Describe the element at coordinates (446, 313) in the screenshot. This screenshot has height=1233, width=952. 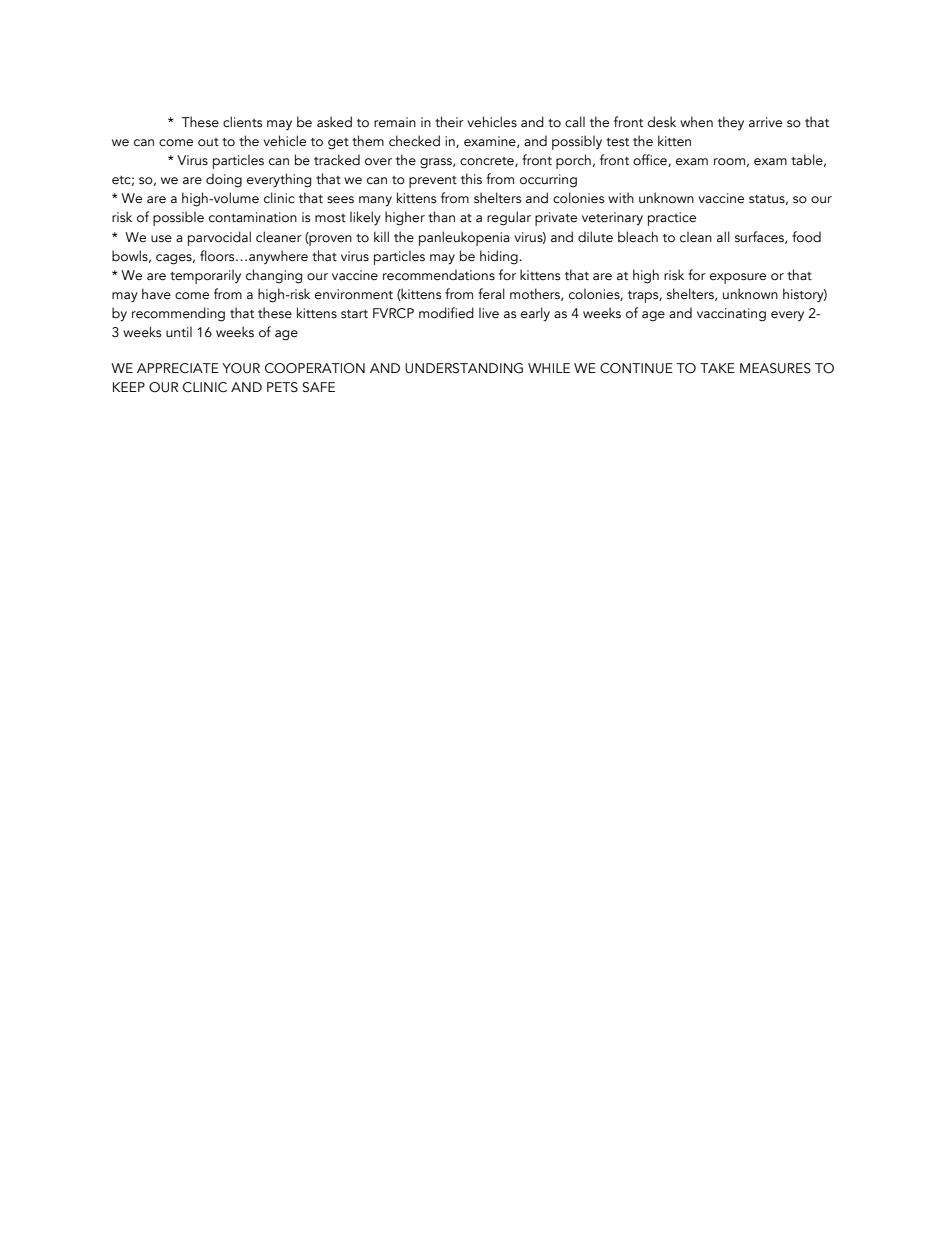
I see `modified` at that location.
